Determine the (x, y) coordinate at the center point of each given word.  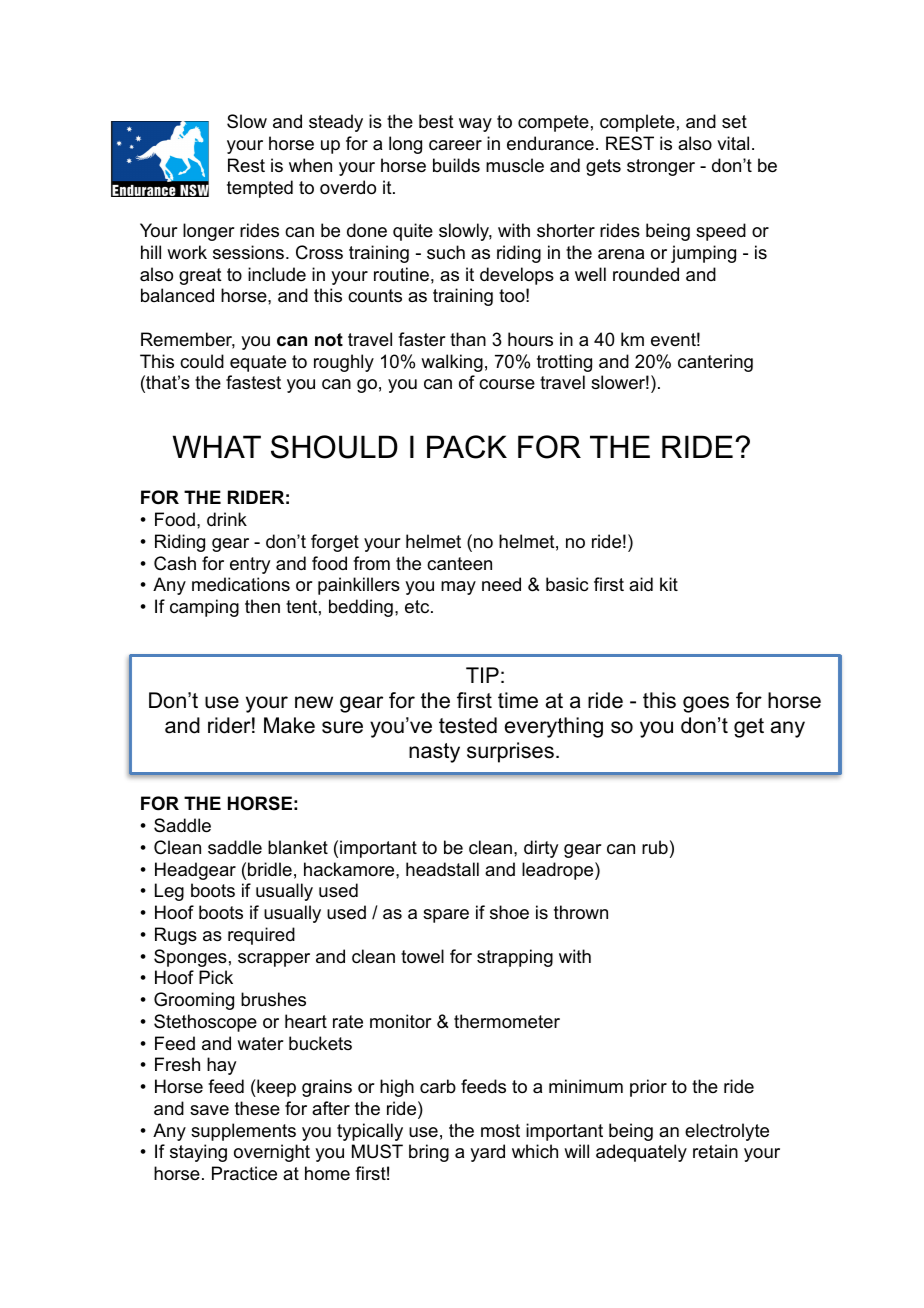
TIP (482, 675)
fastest (253, 382)
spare (446, 916)
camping (204, 608)
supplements (243, 1132)
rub (655, 847)
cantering (715, 363)
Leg (169, 892)
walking (452, 363)
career (455, 145)
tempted (260, 189)
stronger (661, 167)
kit (669, 584)
